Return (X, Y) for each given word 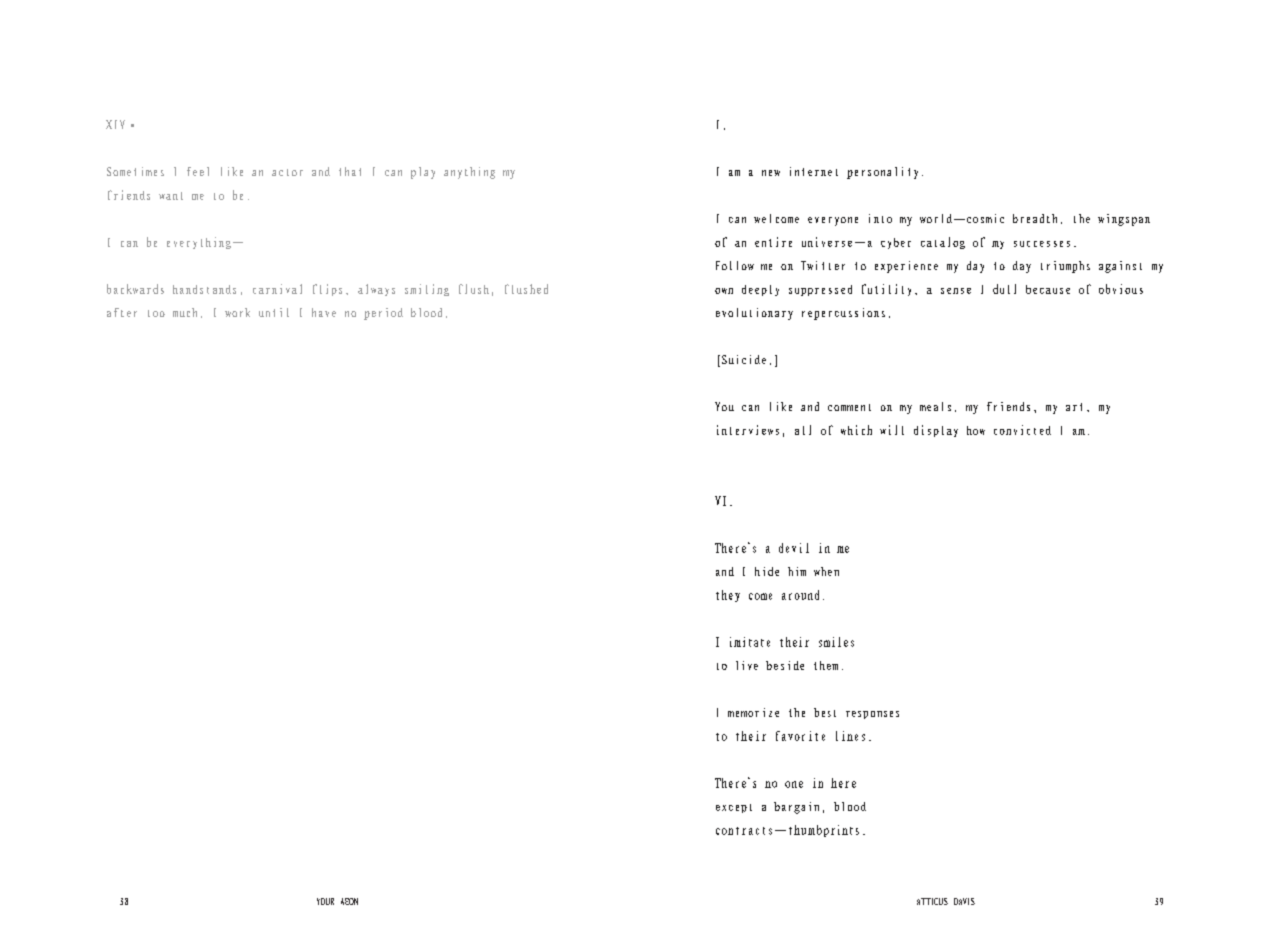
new (771, 173)
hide (767, 571)
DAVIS (964, 901)
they (728, 596)
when (826, 571)
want (171, 196)
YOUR (325, 901)
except (734, 808)
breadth (1035, 218)
